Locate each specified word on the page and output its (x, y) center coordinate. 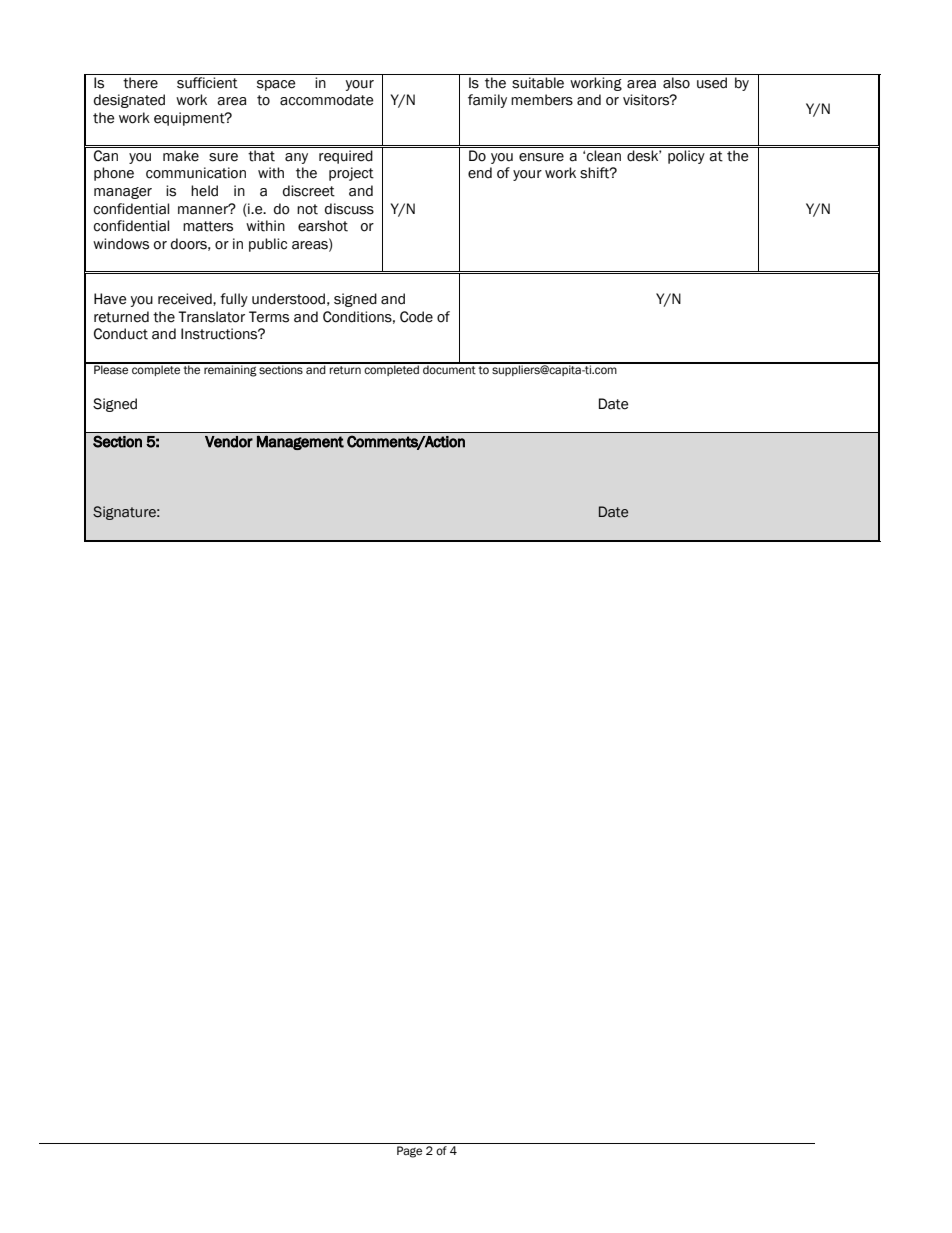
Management (300, 442)
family (487, 101)
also (676, 83)
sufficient (207, 83)
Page (409, 1152)
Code (416, 317)
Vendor (229, 442)
